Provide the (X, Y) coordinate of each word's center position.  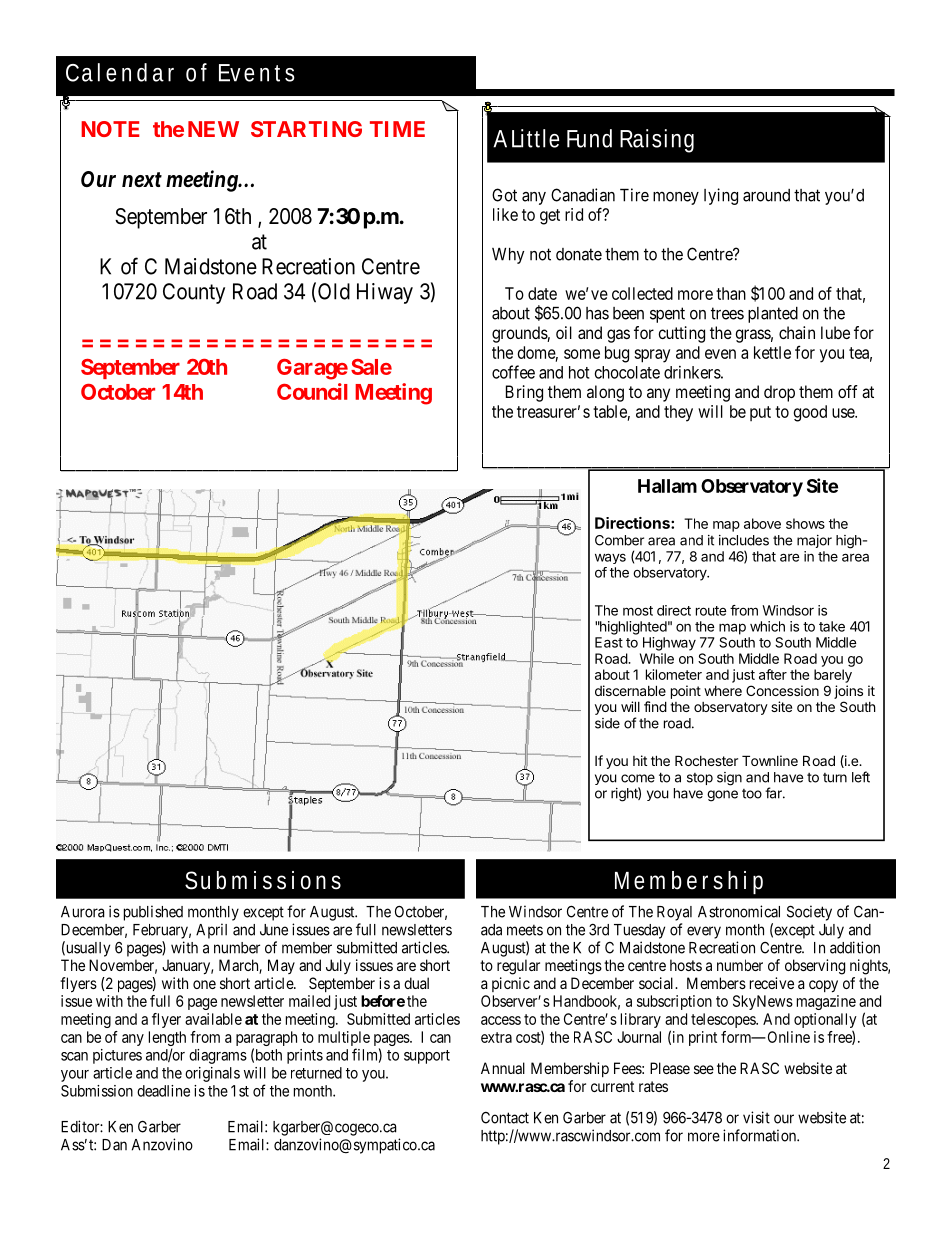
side (607, 723)
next (142, 179)
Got (504, 195)
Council (312, 391)
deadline (163, 1091)
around (766, 195)
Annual (503, 1068)
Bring (524, 393)
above (762, 523)
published (153, 913)
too (752, 794)
